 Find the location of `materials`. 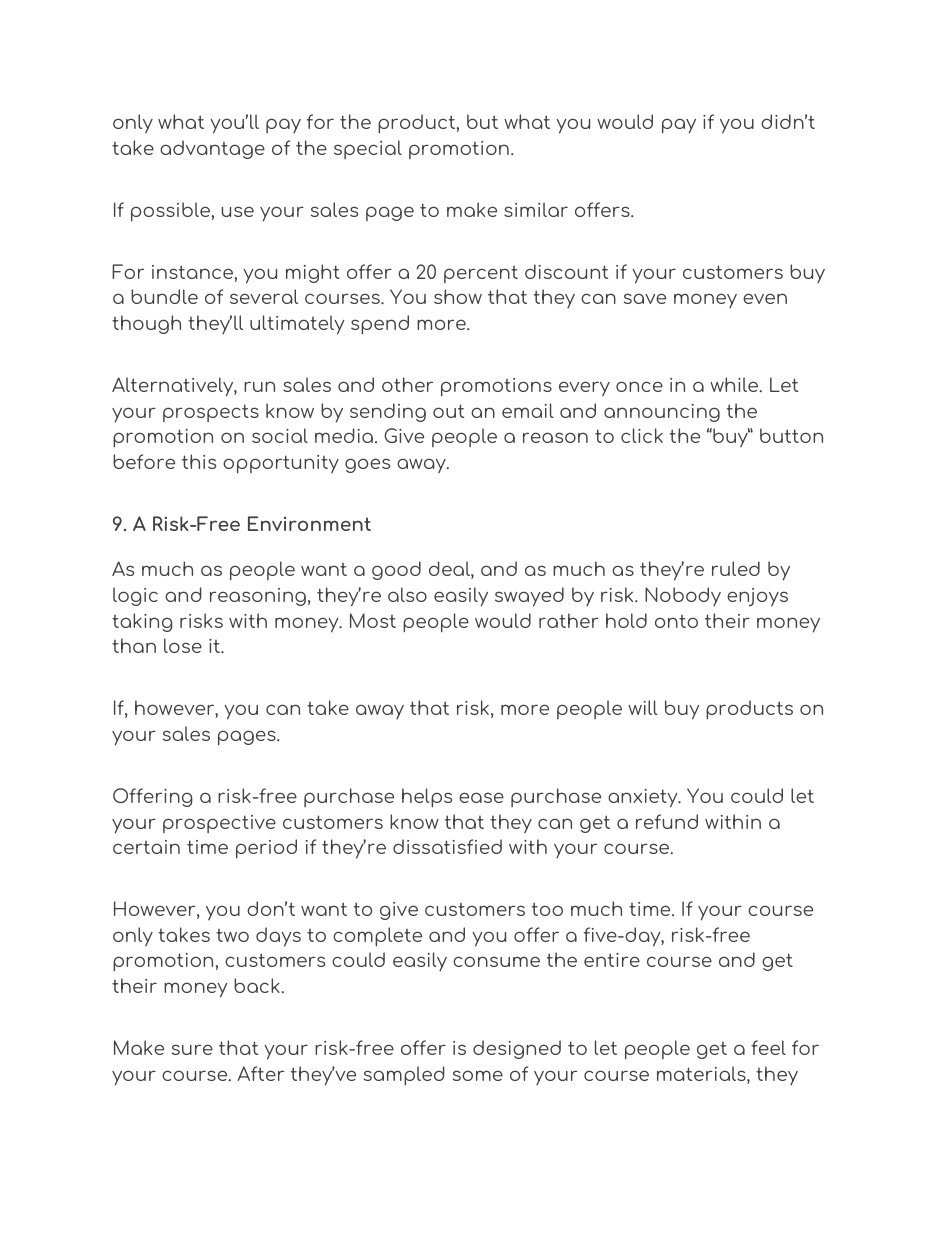

materials is located at coordinates (702, 1075).
